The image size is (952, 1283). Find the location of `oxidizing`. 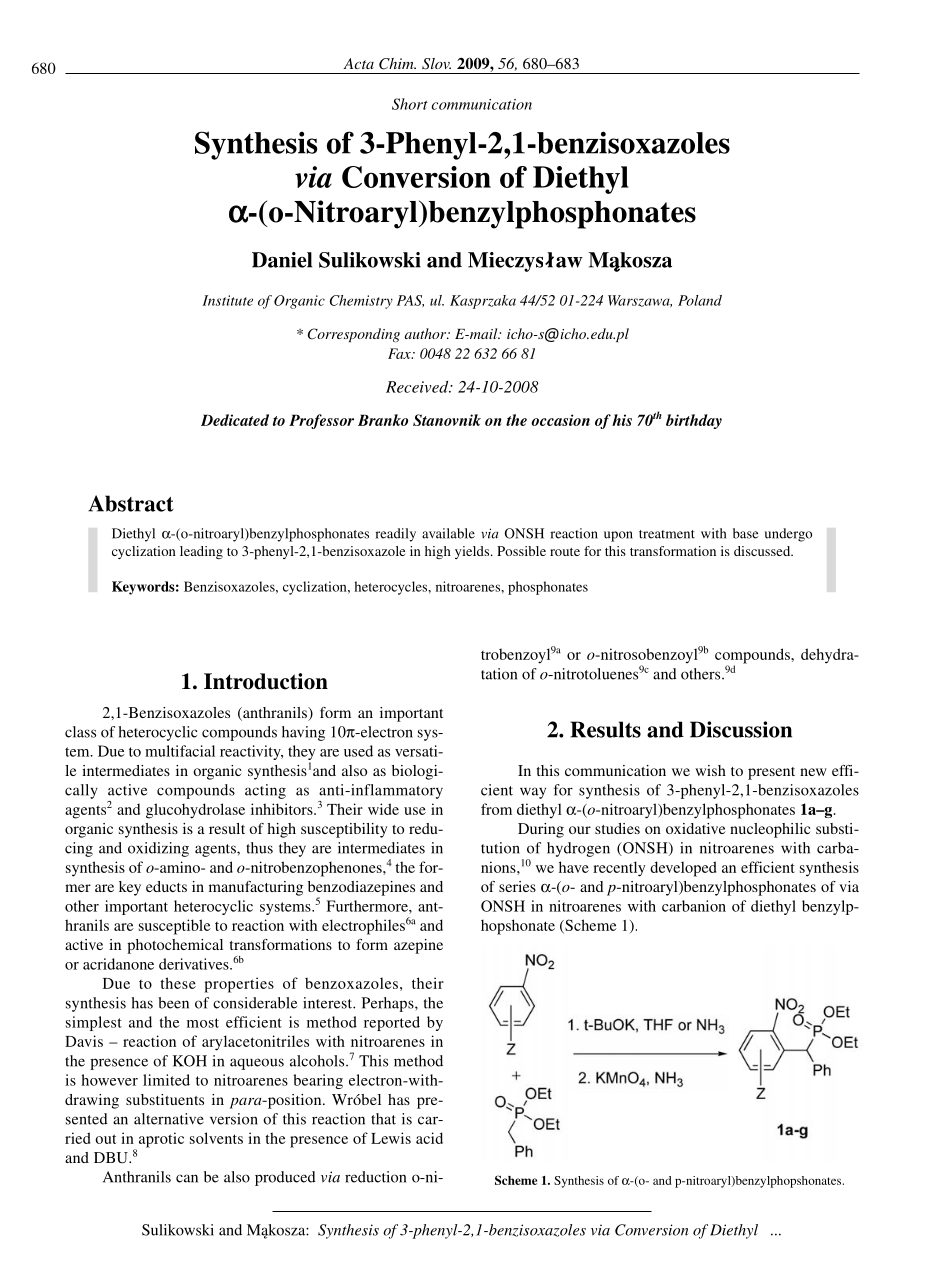

oxidizing is located at coordinates (158, 849).
